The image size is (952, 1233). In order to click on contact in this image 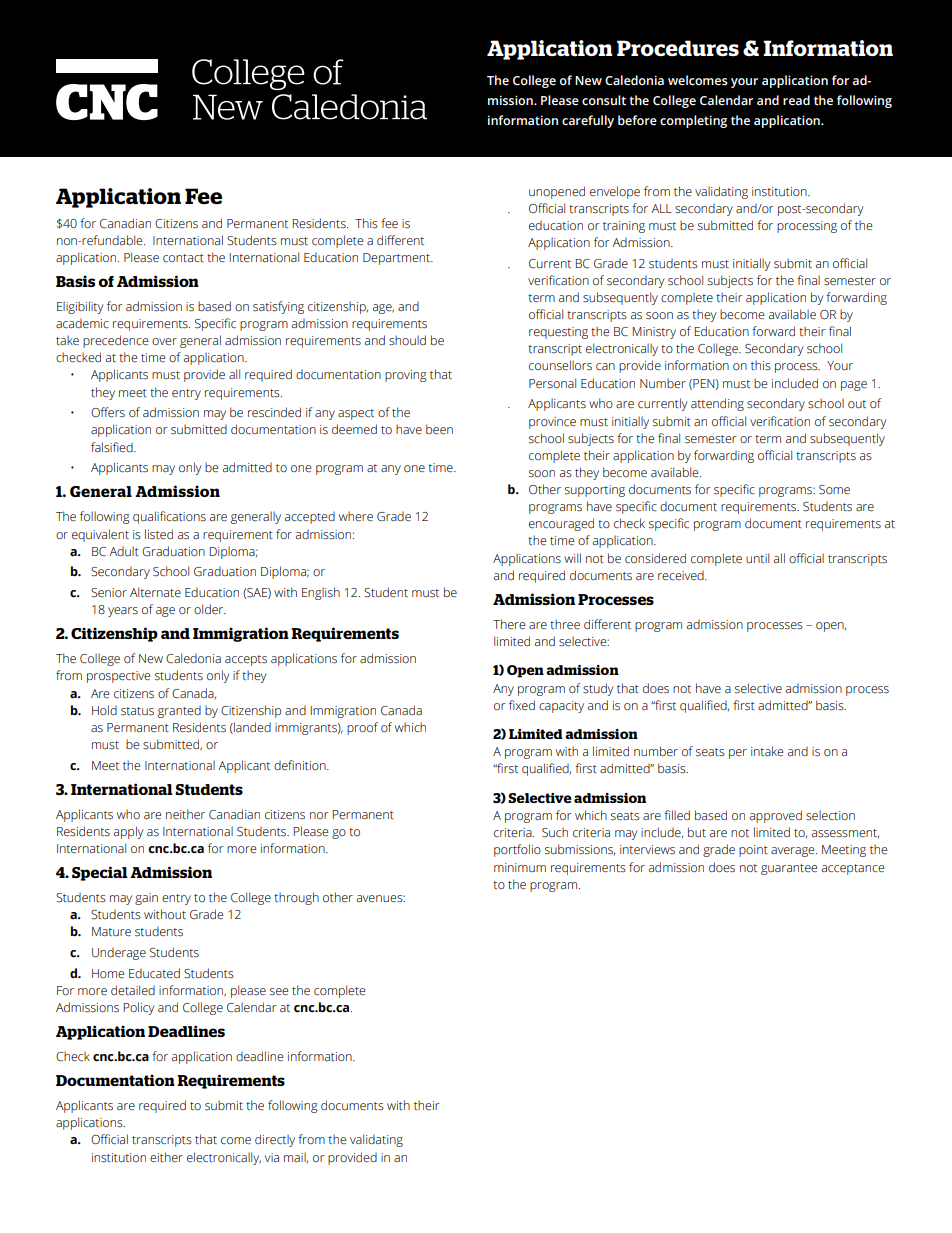, I will do `click(183, 258)`.
